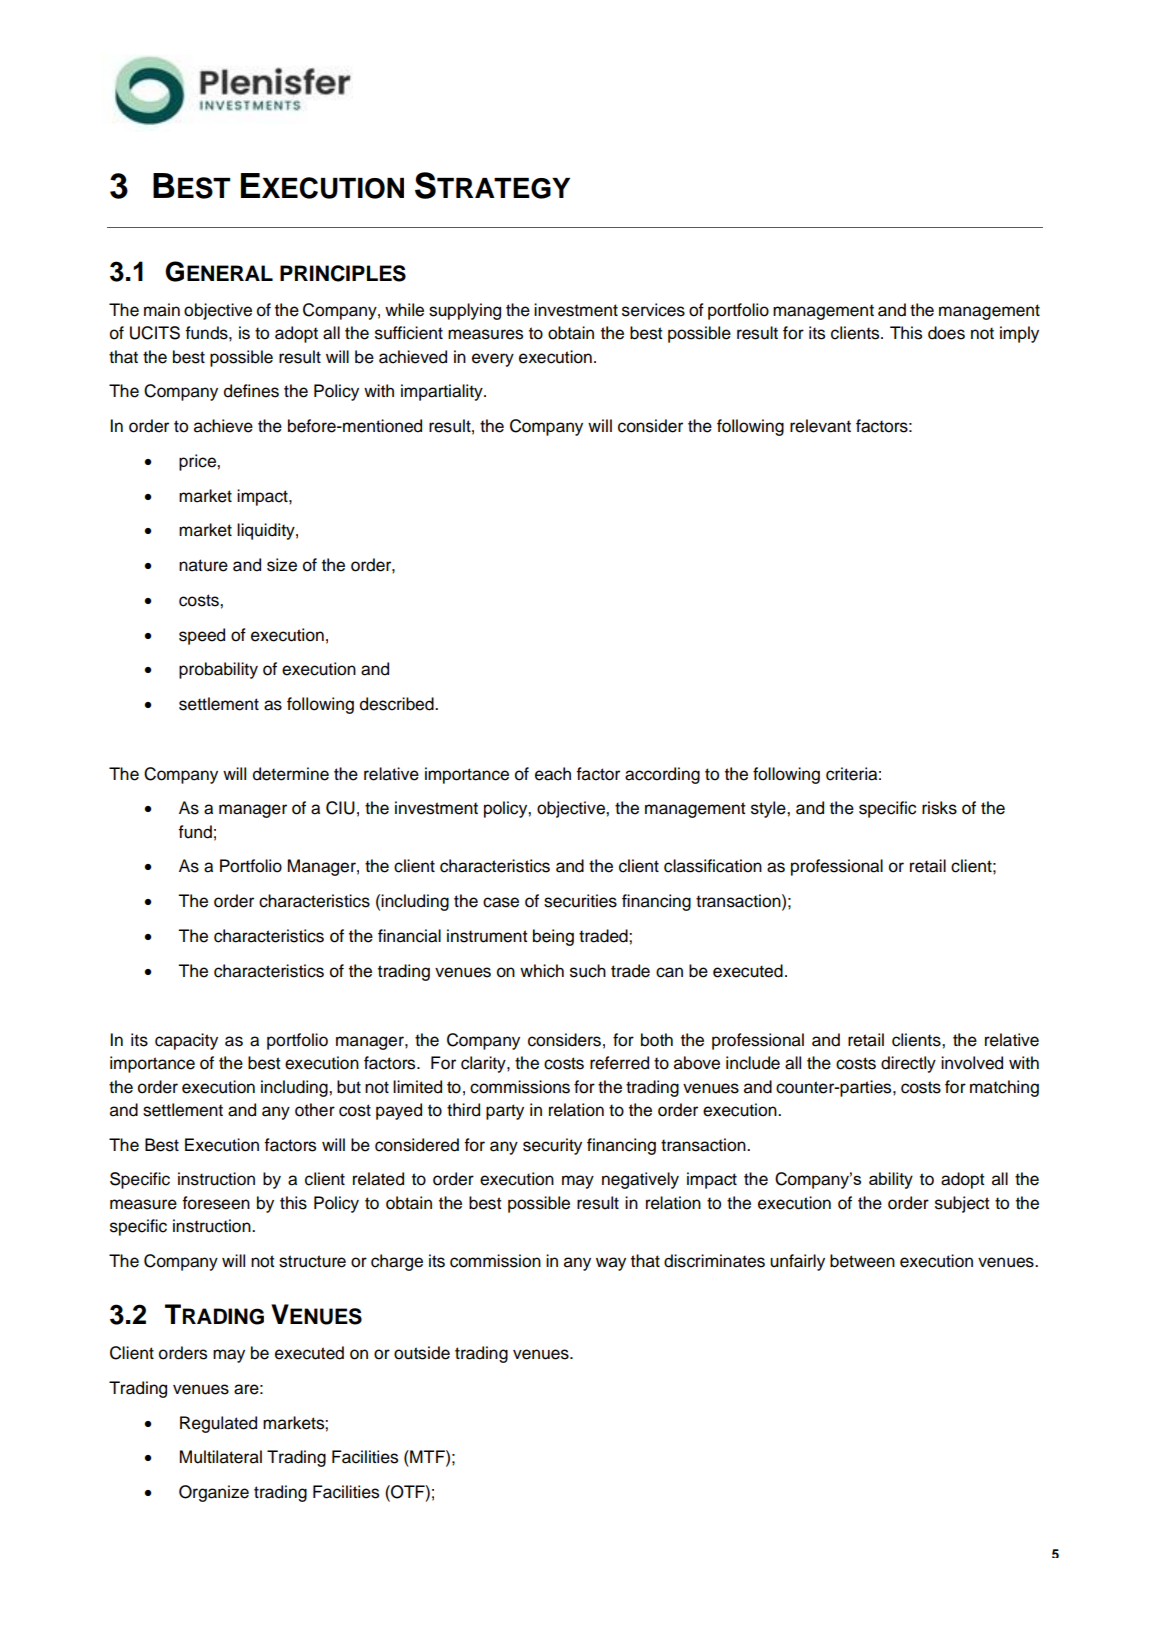 This screenshot has width=1149, height=1626. Describe the element at coordinates (282, 565) in the screenshot. I see `size` at that location.
